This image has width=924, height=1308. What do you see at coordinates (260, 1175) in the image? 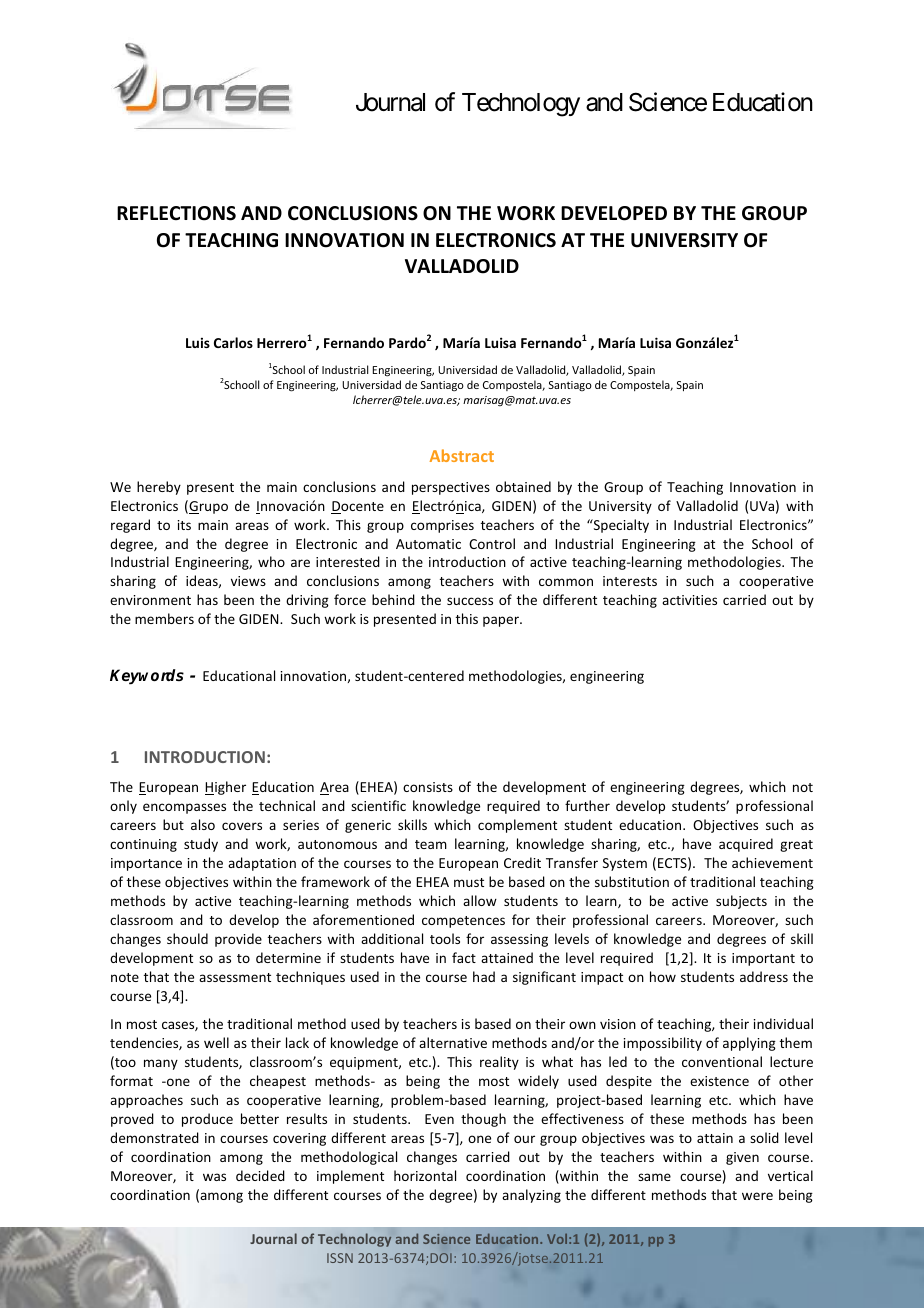
I see `decided` at bounding box center [260, 1175].
